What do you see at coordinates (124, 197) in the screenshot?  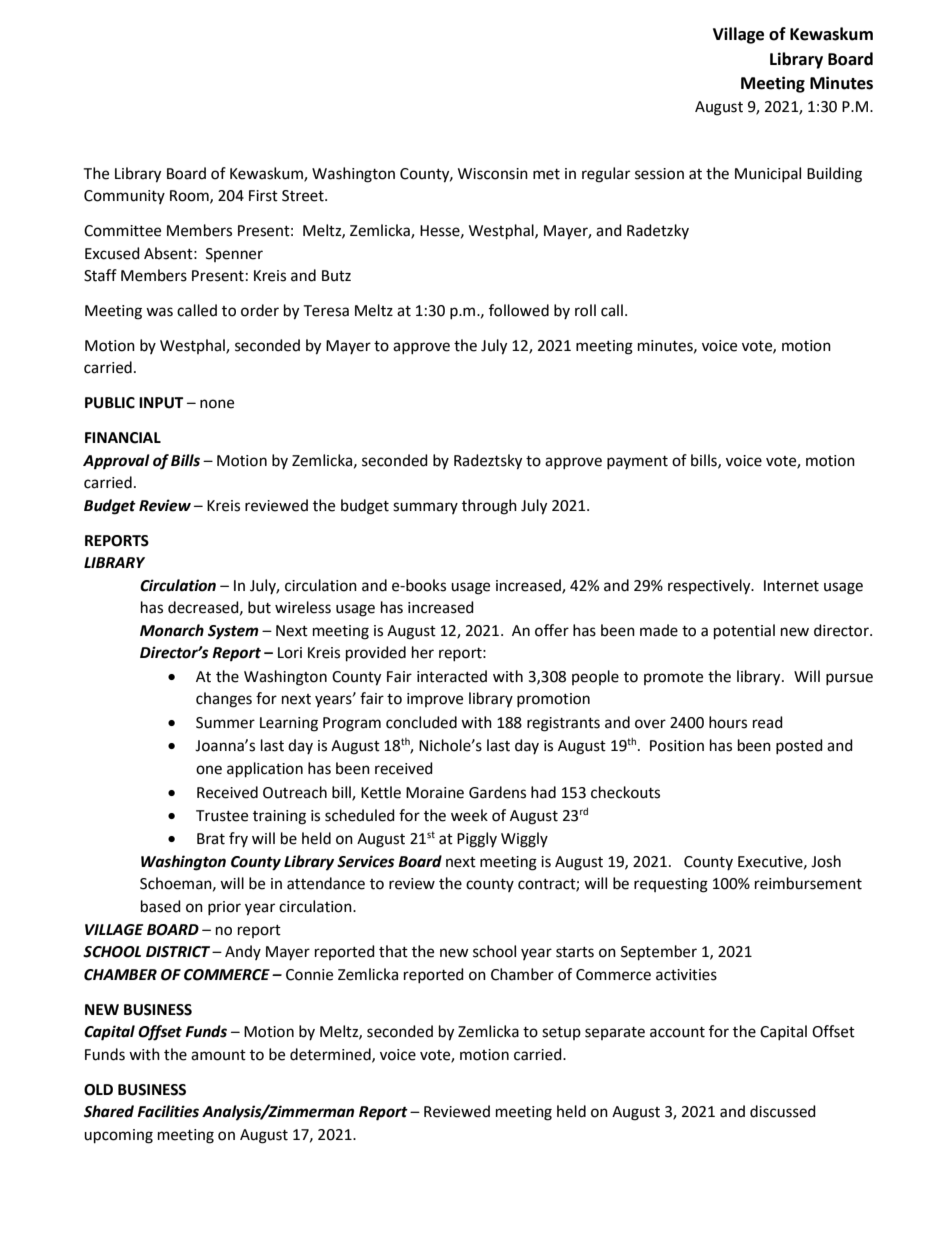 I see `Community` at bounding box center [124, 197].
